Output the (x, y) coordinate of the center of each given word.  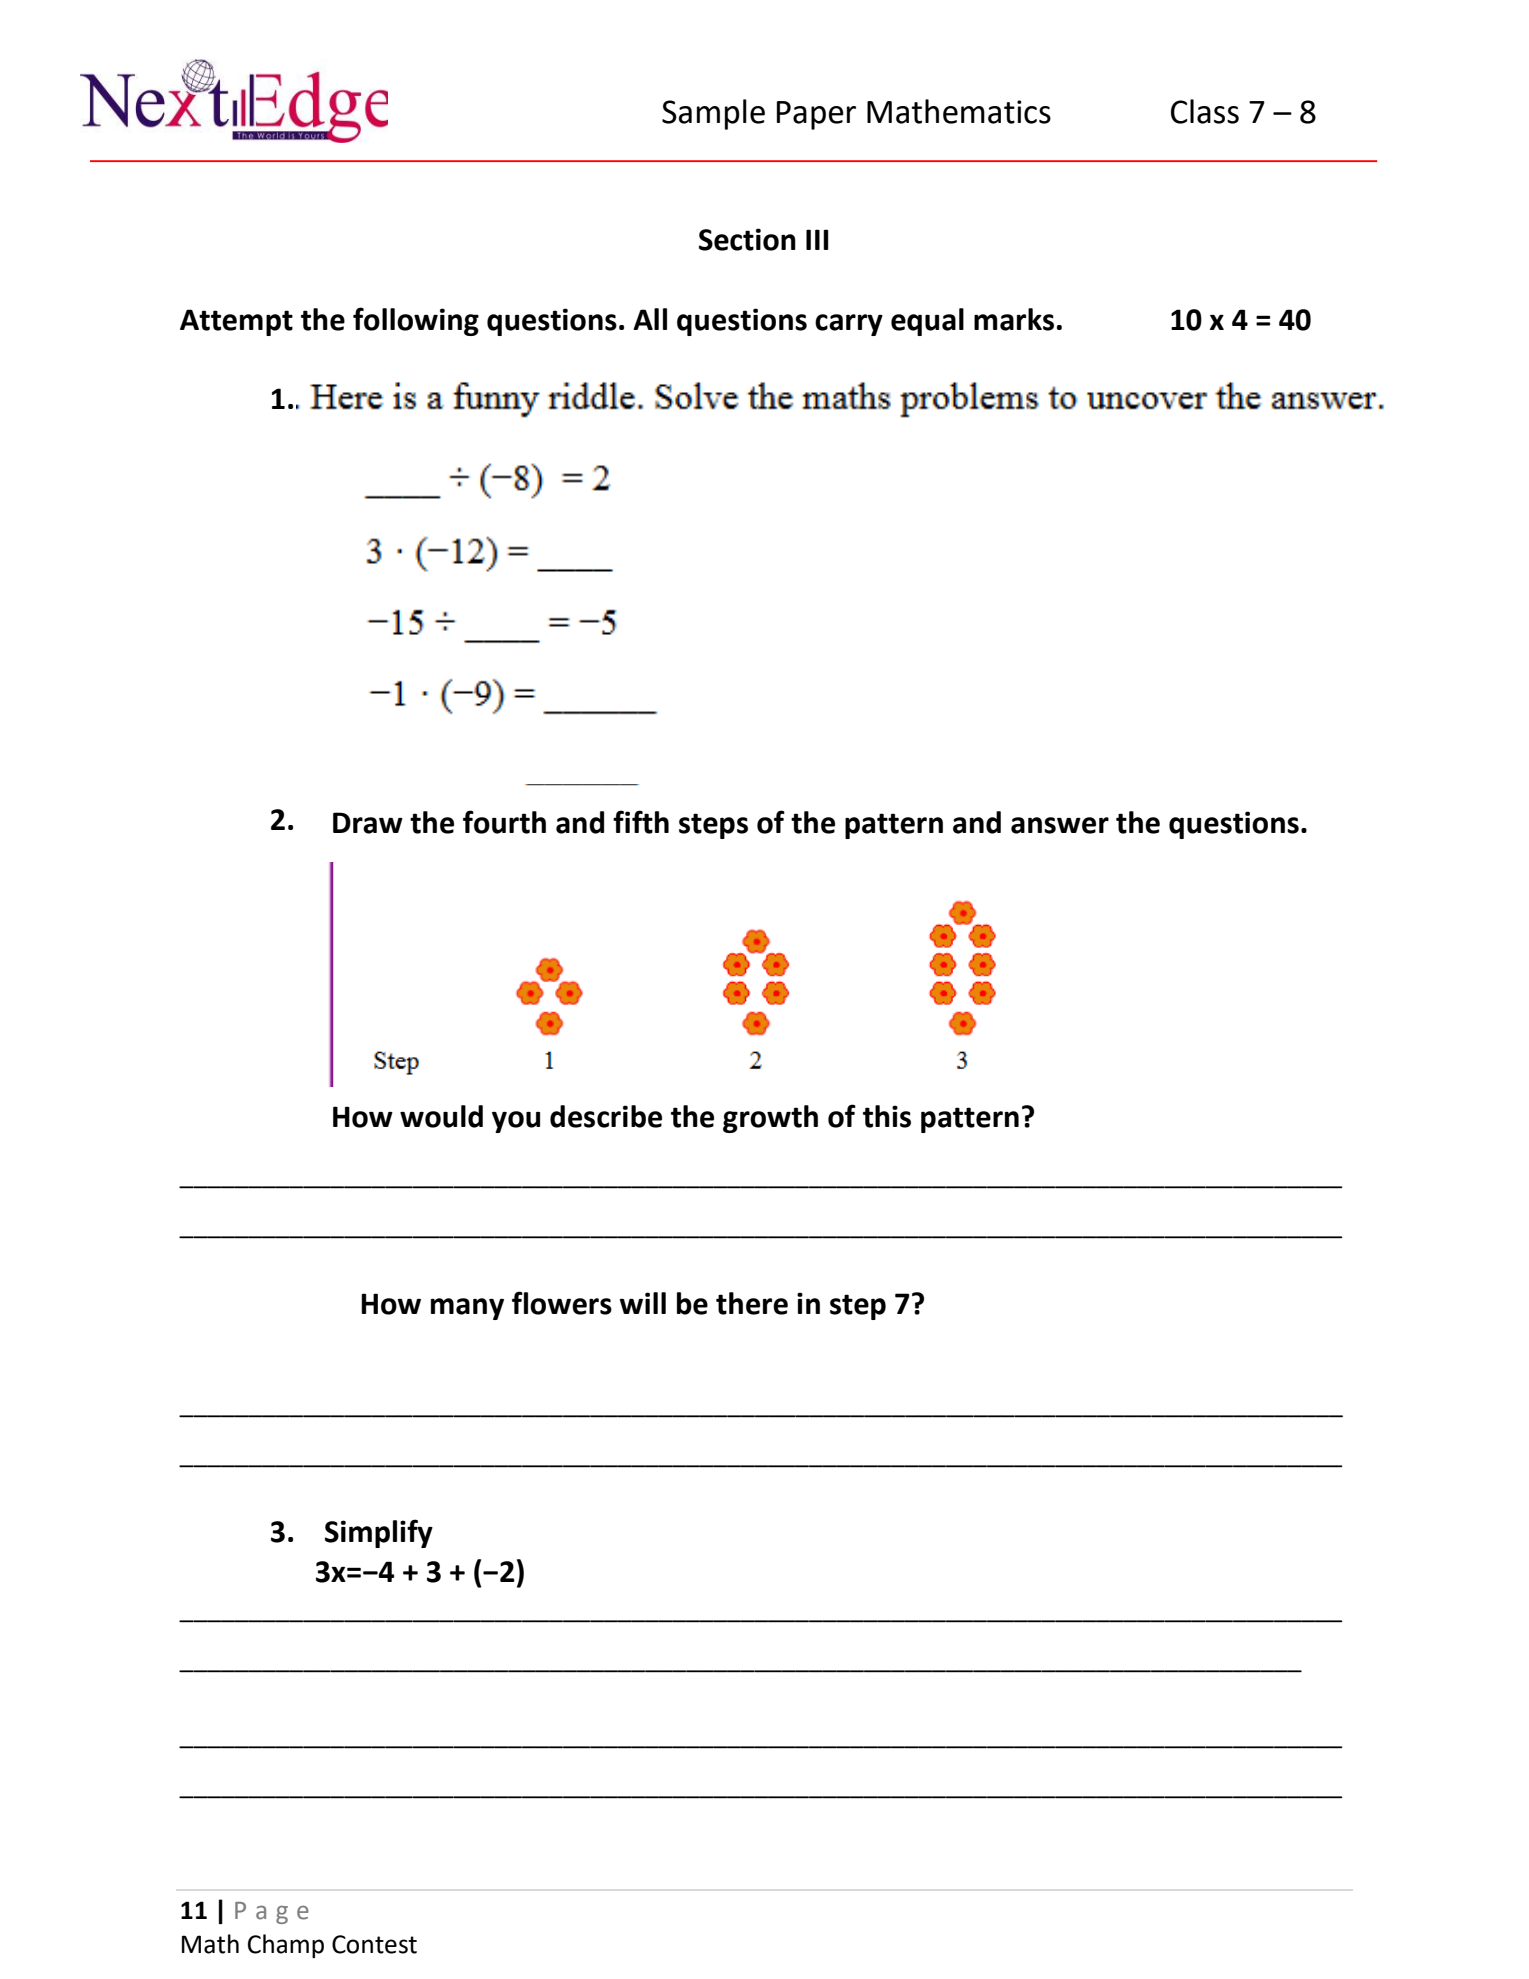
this (887, 1116)
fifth (641, 822)
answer (1060, 825)
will (642, 1303)
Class (1205, 111)
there (752, 1303)
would (441, 1116)
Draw (368, 823)
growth (770, 1119)
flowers (562, 1303)
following (416, 321)
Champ (286, 1946)
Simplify (379, 1533)
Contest (374, 1944)
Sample (713, 114)
